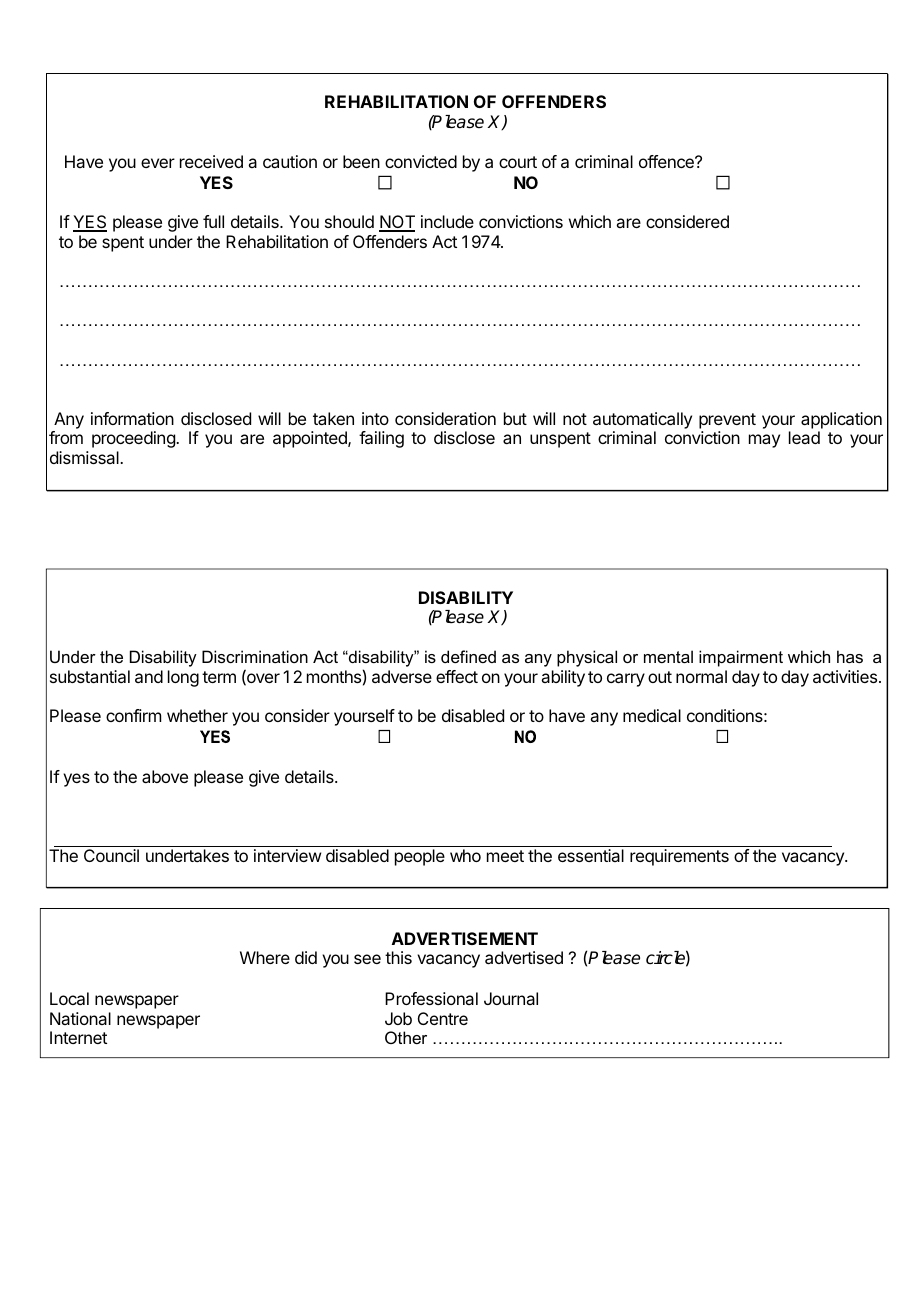 This screenshot has width=924, height=1309. I want to click on court, so click(518, 162).
